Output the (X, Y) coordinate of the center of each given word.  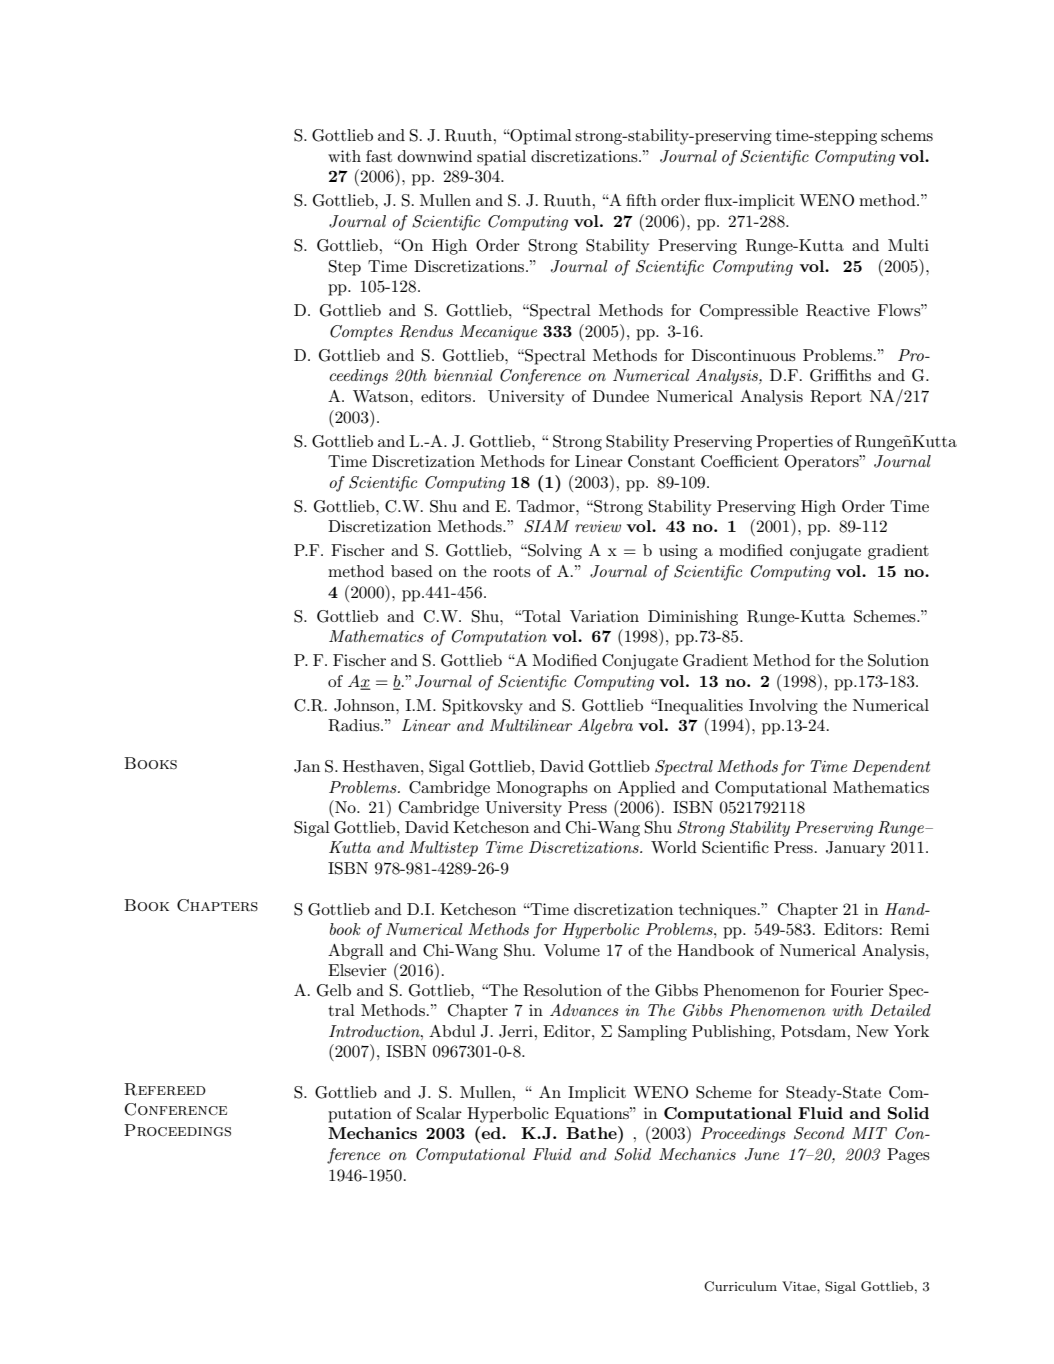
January (855, 849)
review (598, 526)
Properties (794, 443)
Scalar (439, 1113)
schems (907, 135)
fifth (641, 200)
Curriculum (740, 1286)
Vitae (800, 1286)
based (412, 571)
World (674, 847)
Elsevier (357, 970)
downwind (435, 156)
